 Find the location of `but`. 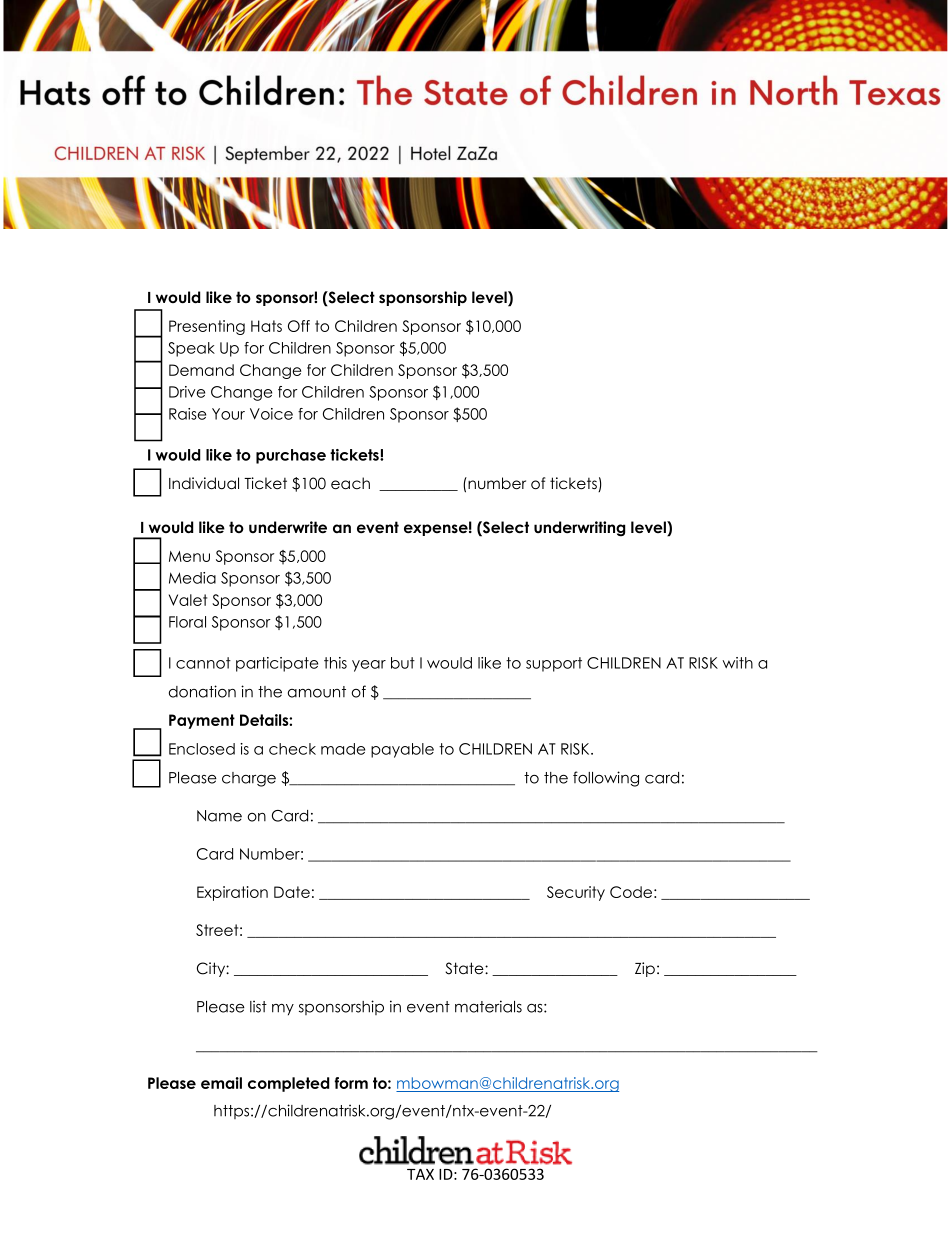

but is located at coordinates (403, 663).
